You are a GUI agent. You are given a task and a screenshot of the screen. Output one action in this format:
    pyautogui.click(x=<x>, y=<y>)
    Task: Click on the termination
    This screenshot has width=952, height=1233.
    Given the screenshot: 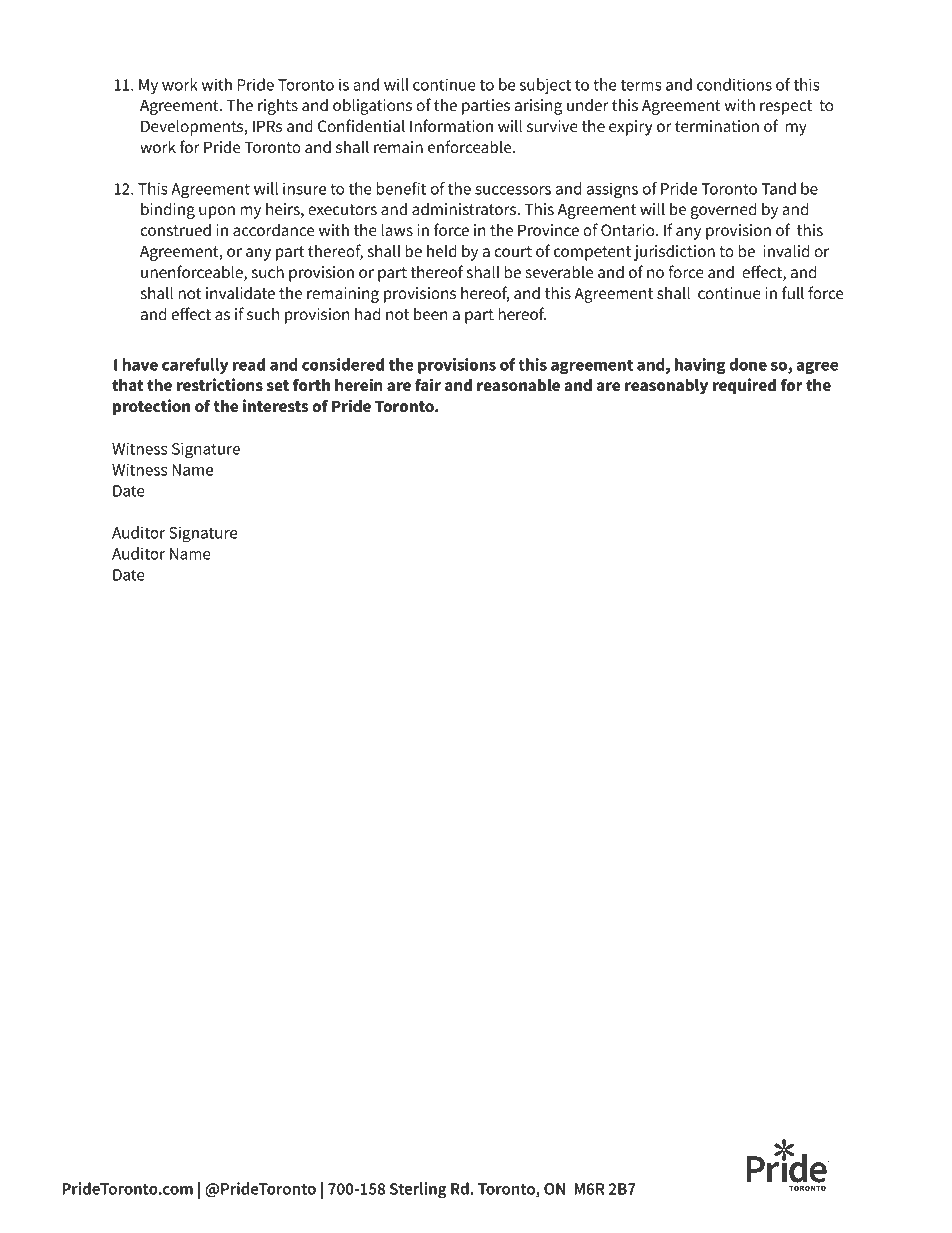 What is the action you would take?
    pyautogui.click(x=717, y=126)
